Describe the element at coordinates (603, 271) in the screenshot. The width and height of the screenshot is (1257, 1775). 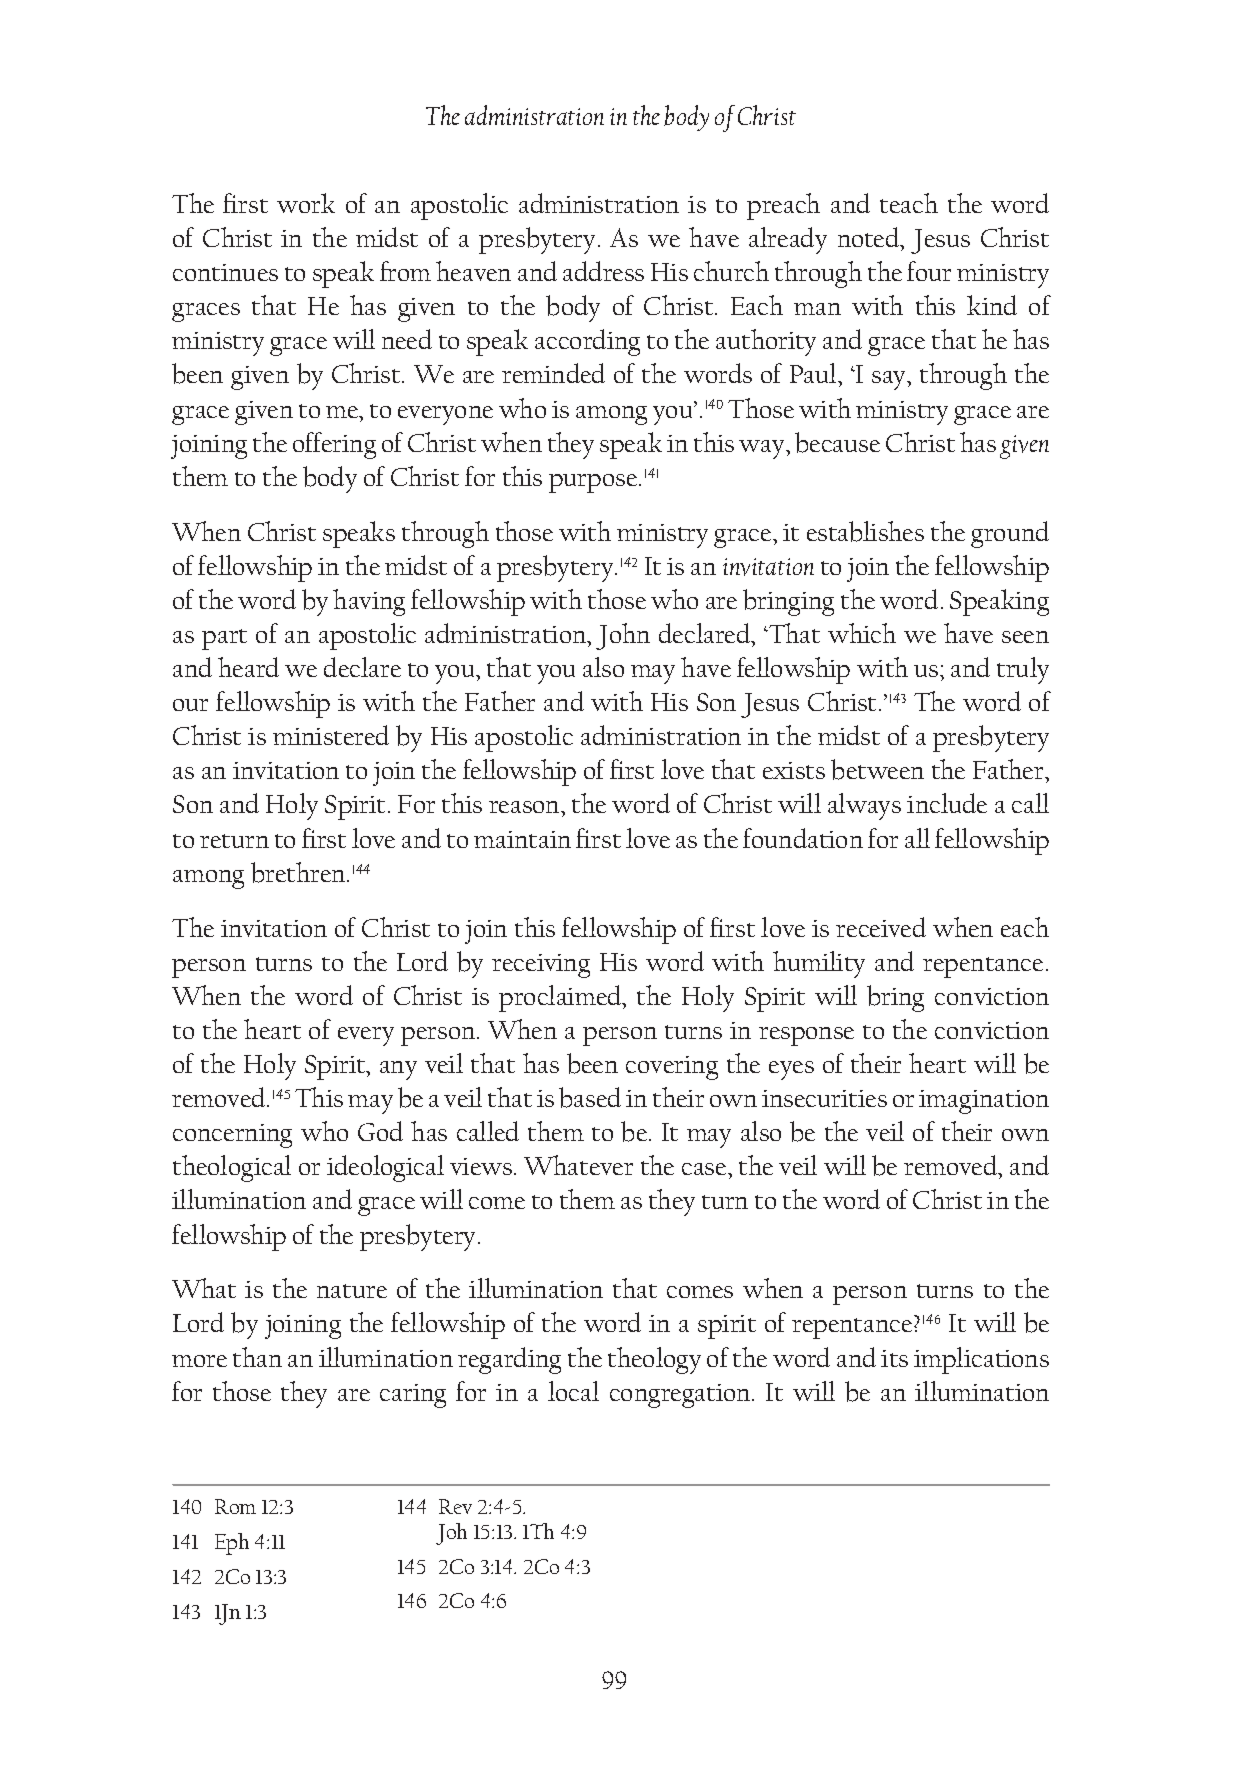
I see `address` at that location.
